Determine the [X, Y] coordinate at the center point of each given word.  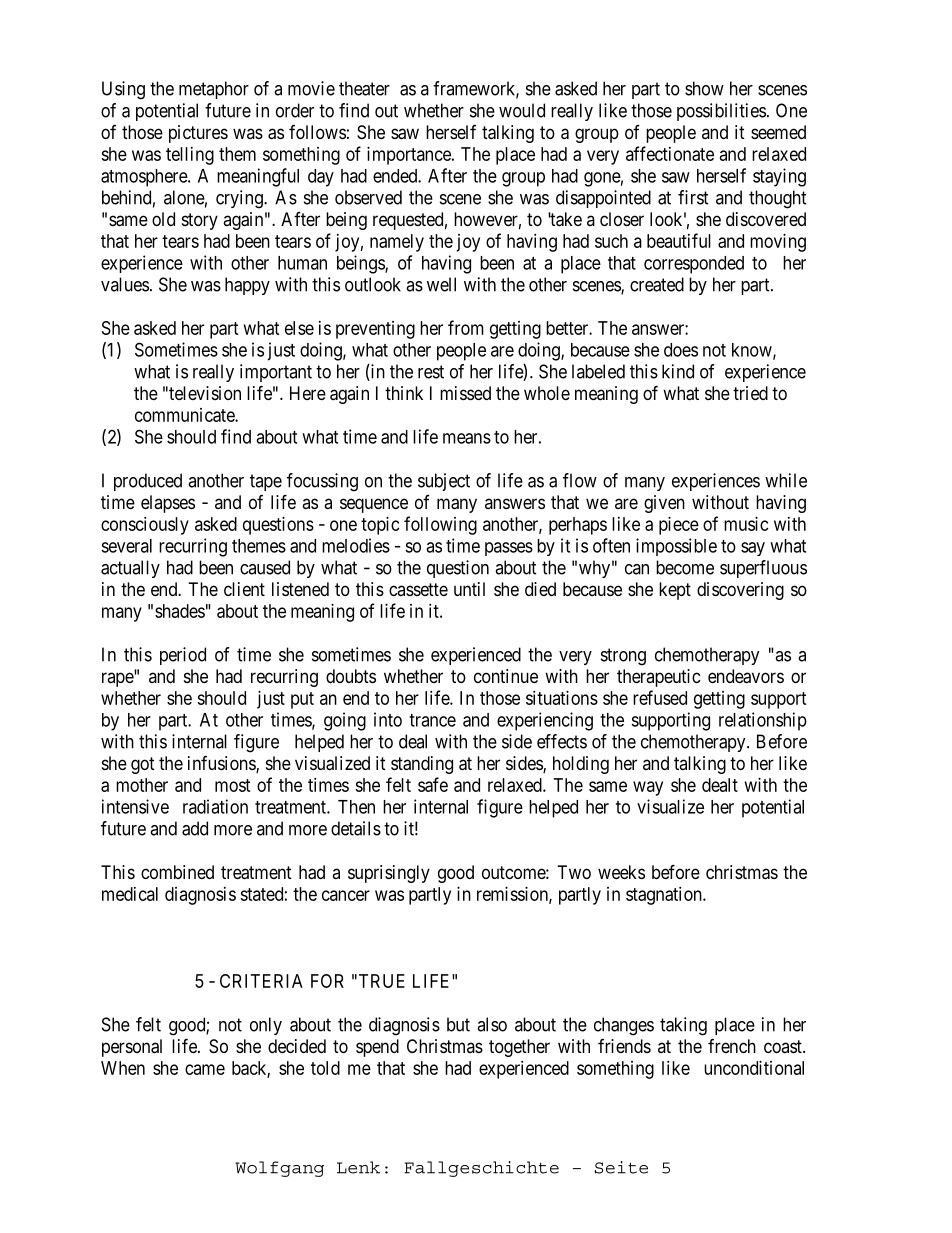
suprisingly [389, 874]
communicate [185, 415]
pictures [198, 134]
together [519, 1048]
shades [180, 611]
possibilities [721, 112]
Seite [621, 1167]
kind [678, 371]
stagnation [665, 896]
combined [177, 872]
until [469, 589]
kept [675, 591]
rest [431, 372]
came [205, 1069]
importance [410, 156]
